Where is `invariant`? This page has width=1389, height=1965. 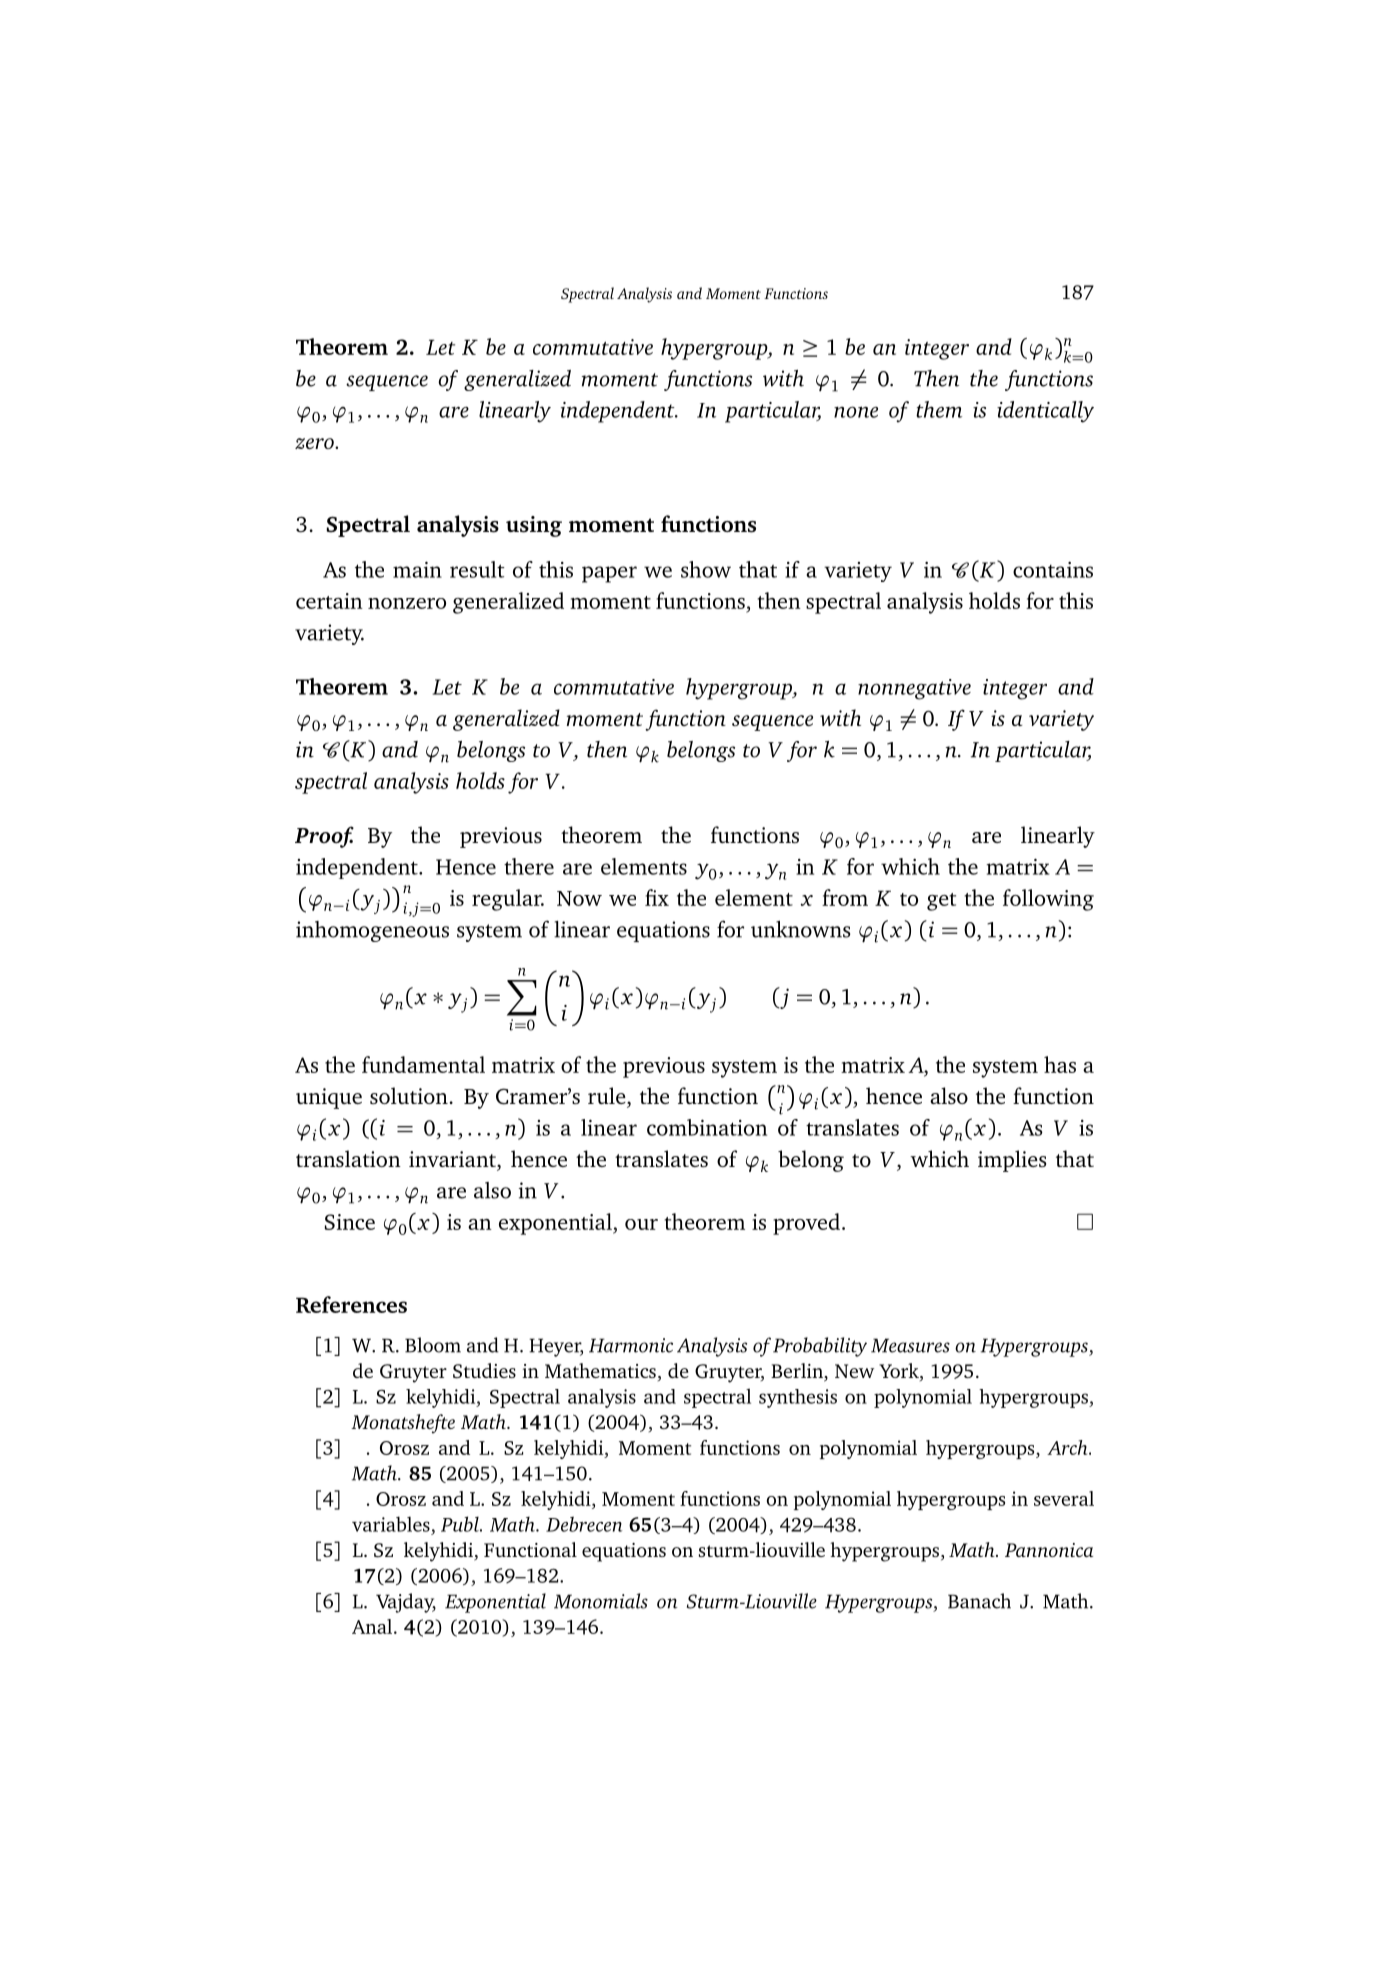
invariant is located at coordinates (453, 1159).
